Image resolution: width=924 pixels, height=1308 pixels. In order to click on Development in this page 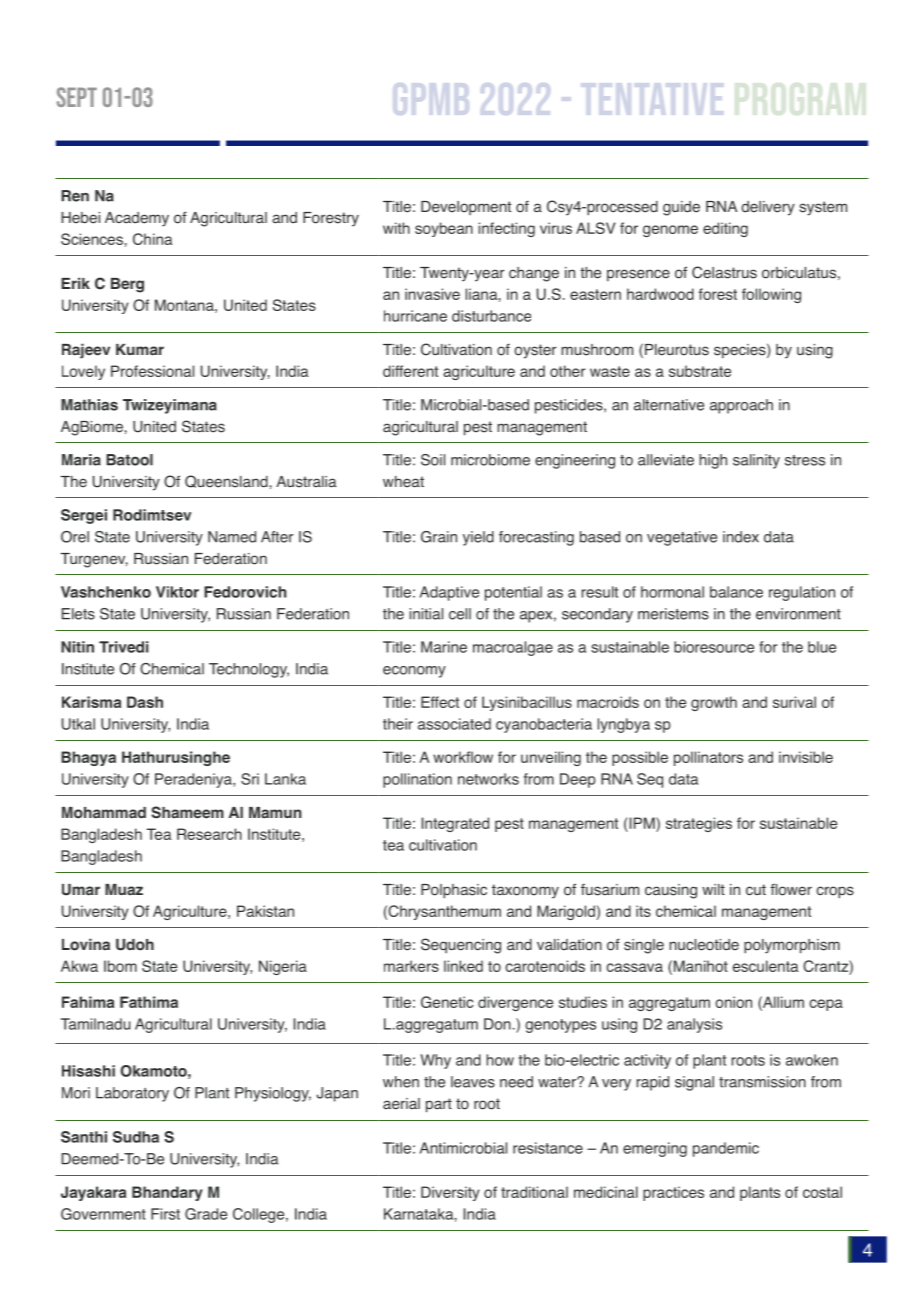, I will do `click(466, 208)`.
